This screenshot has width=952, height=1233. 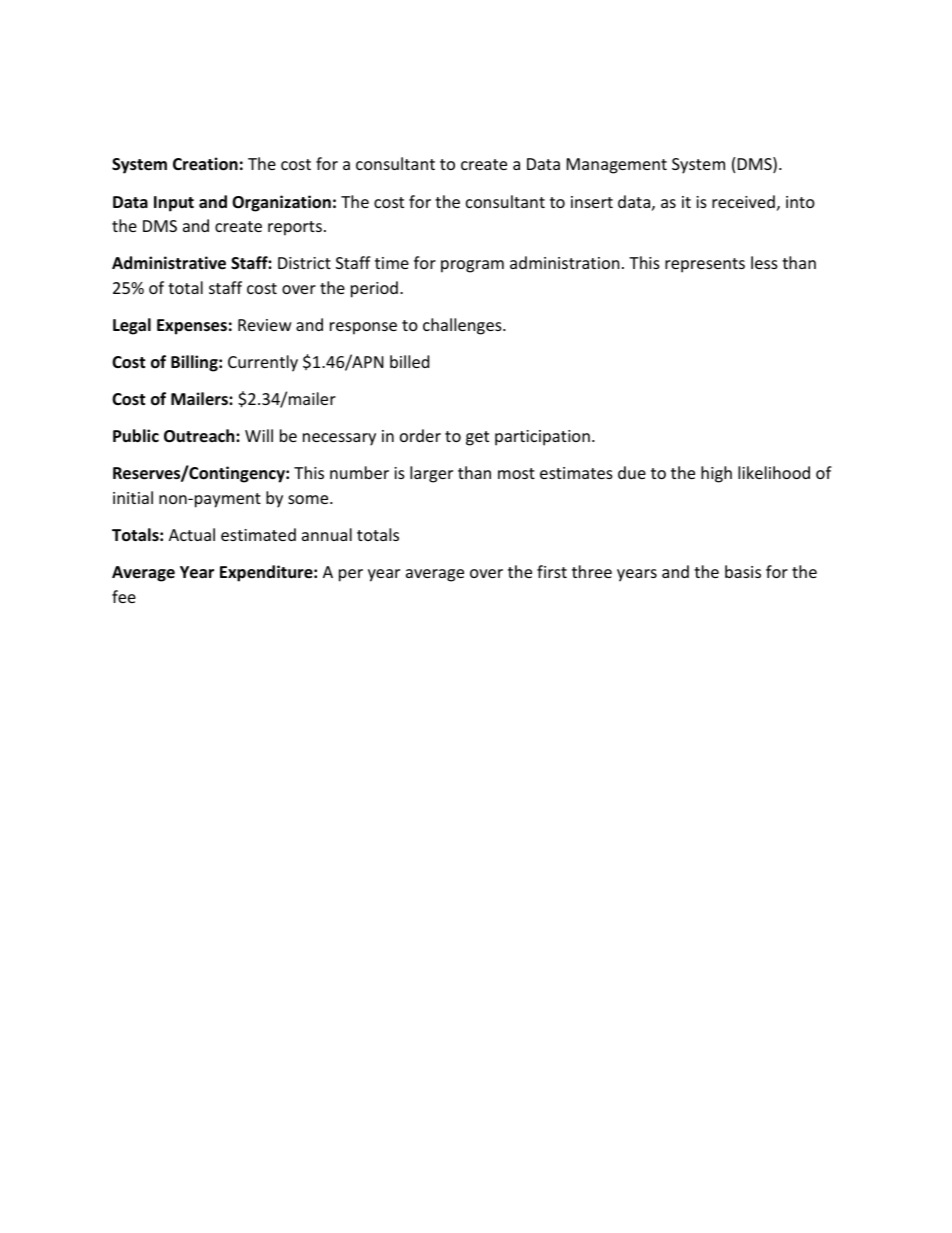 What do you see at coordinates (124, 596) in the screenshot?
I see `fee` at bounding box center [124, 596].
